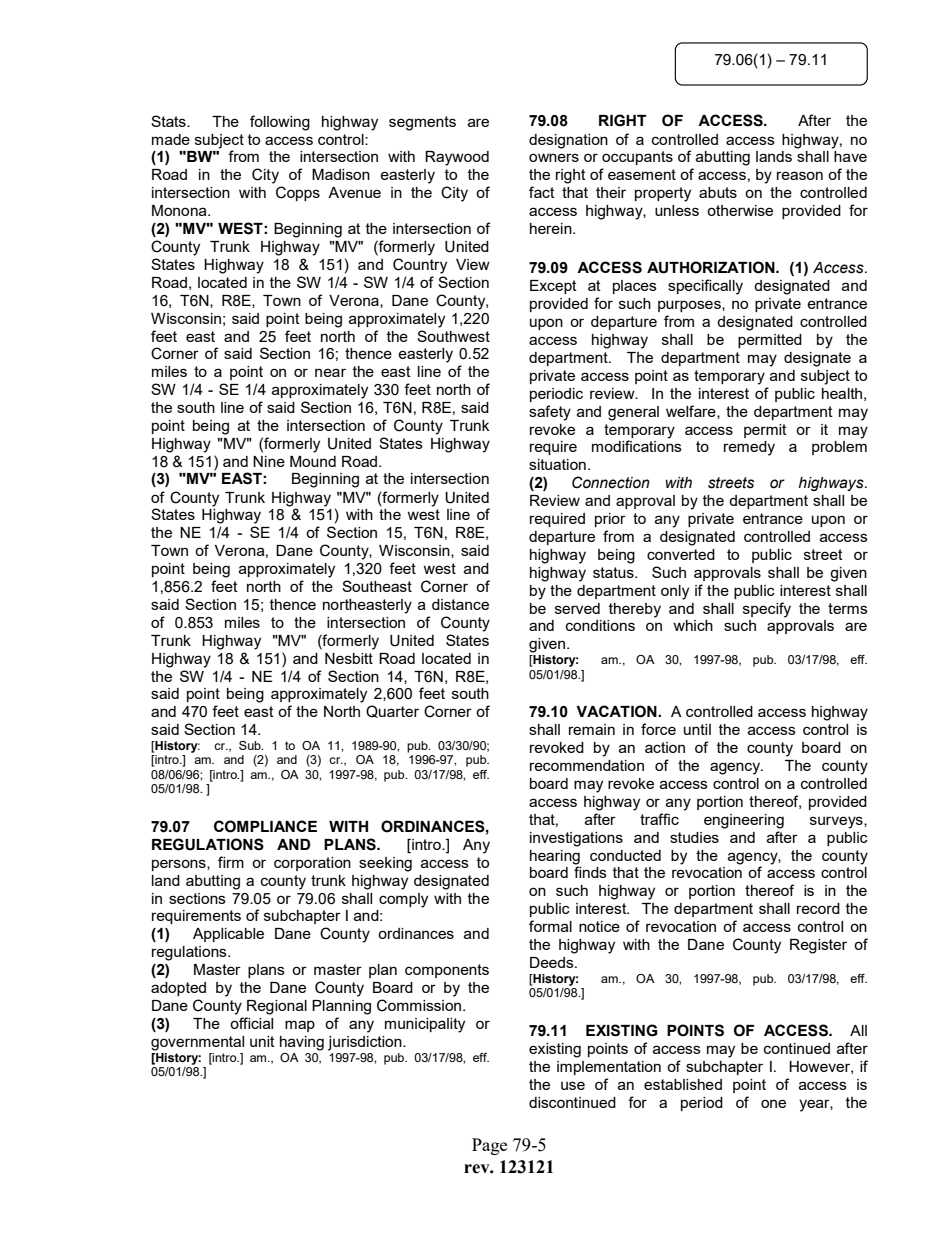 The height and width of the screenshot is (1233, 952). What do you see at coordinates (489, 1146) in the screenshot?
I see `Page` at bounding box center [489, 1146].
